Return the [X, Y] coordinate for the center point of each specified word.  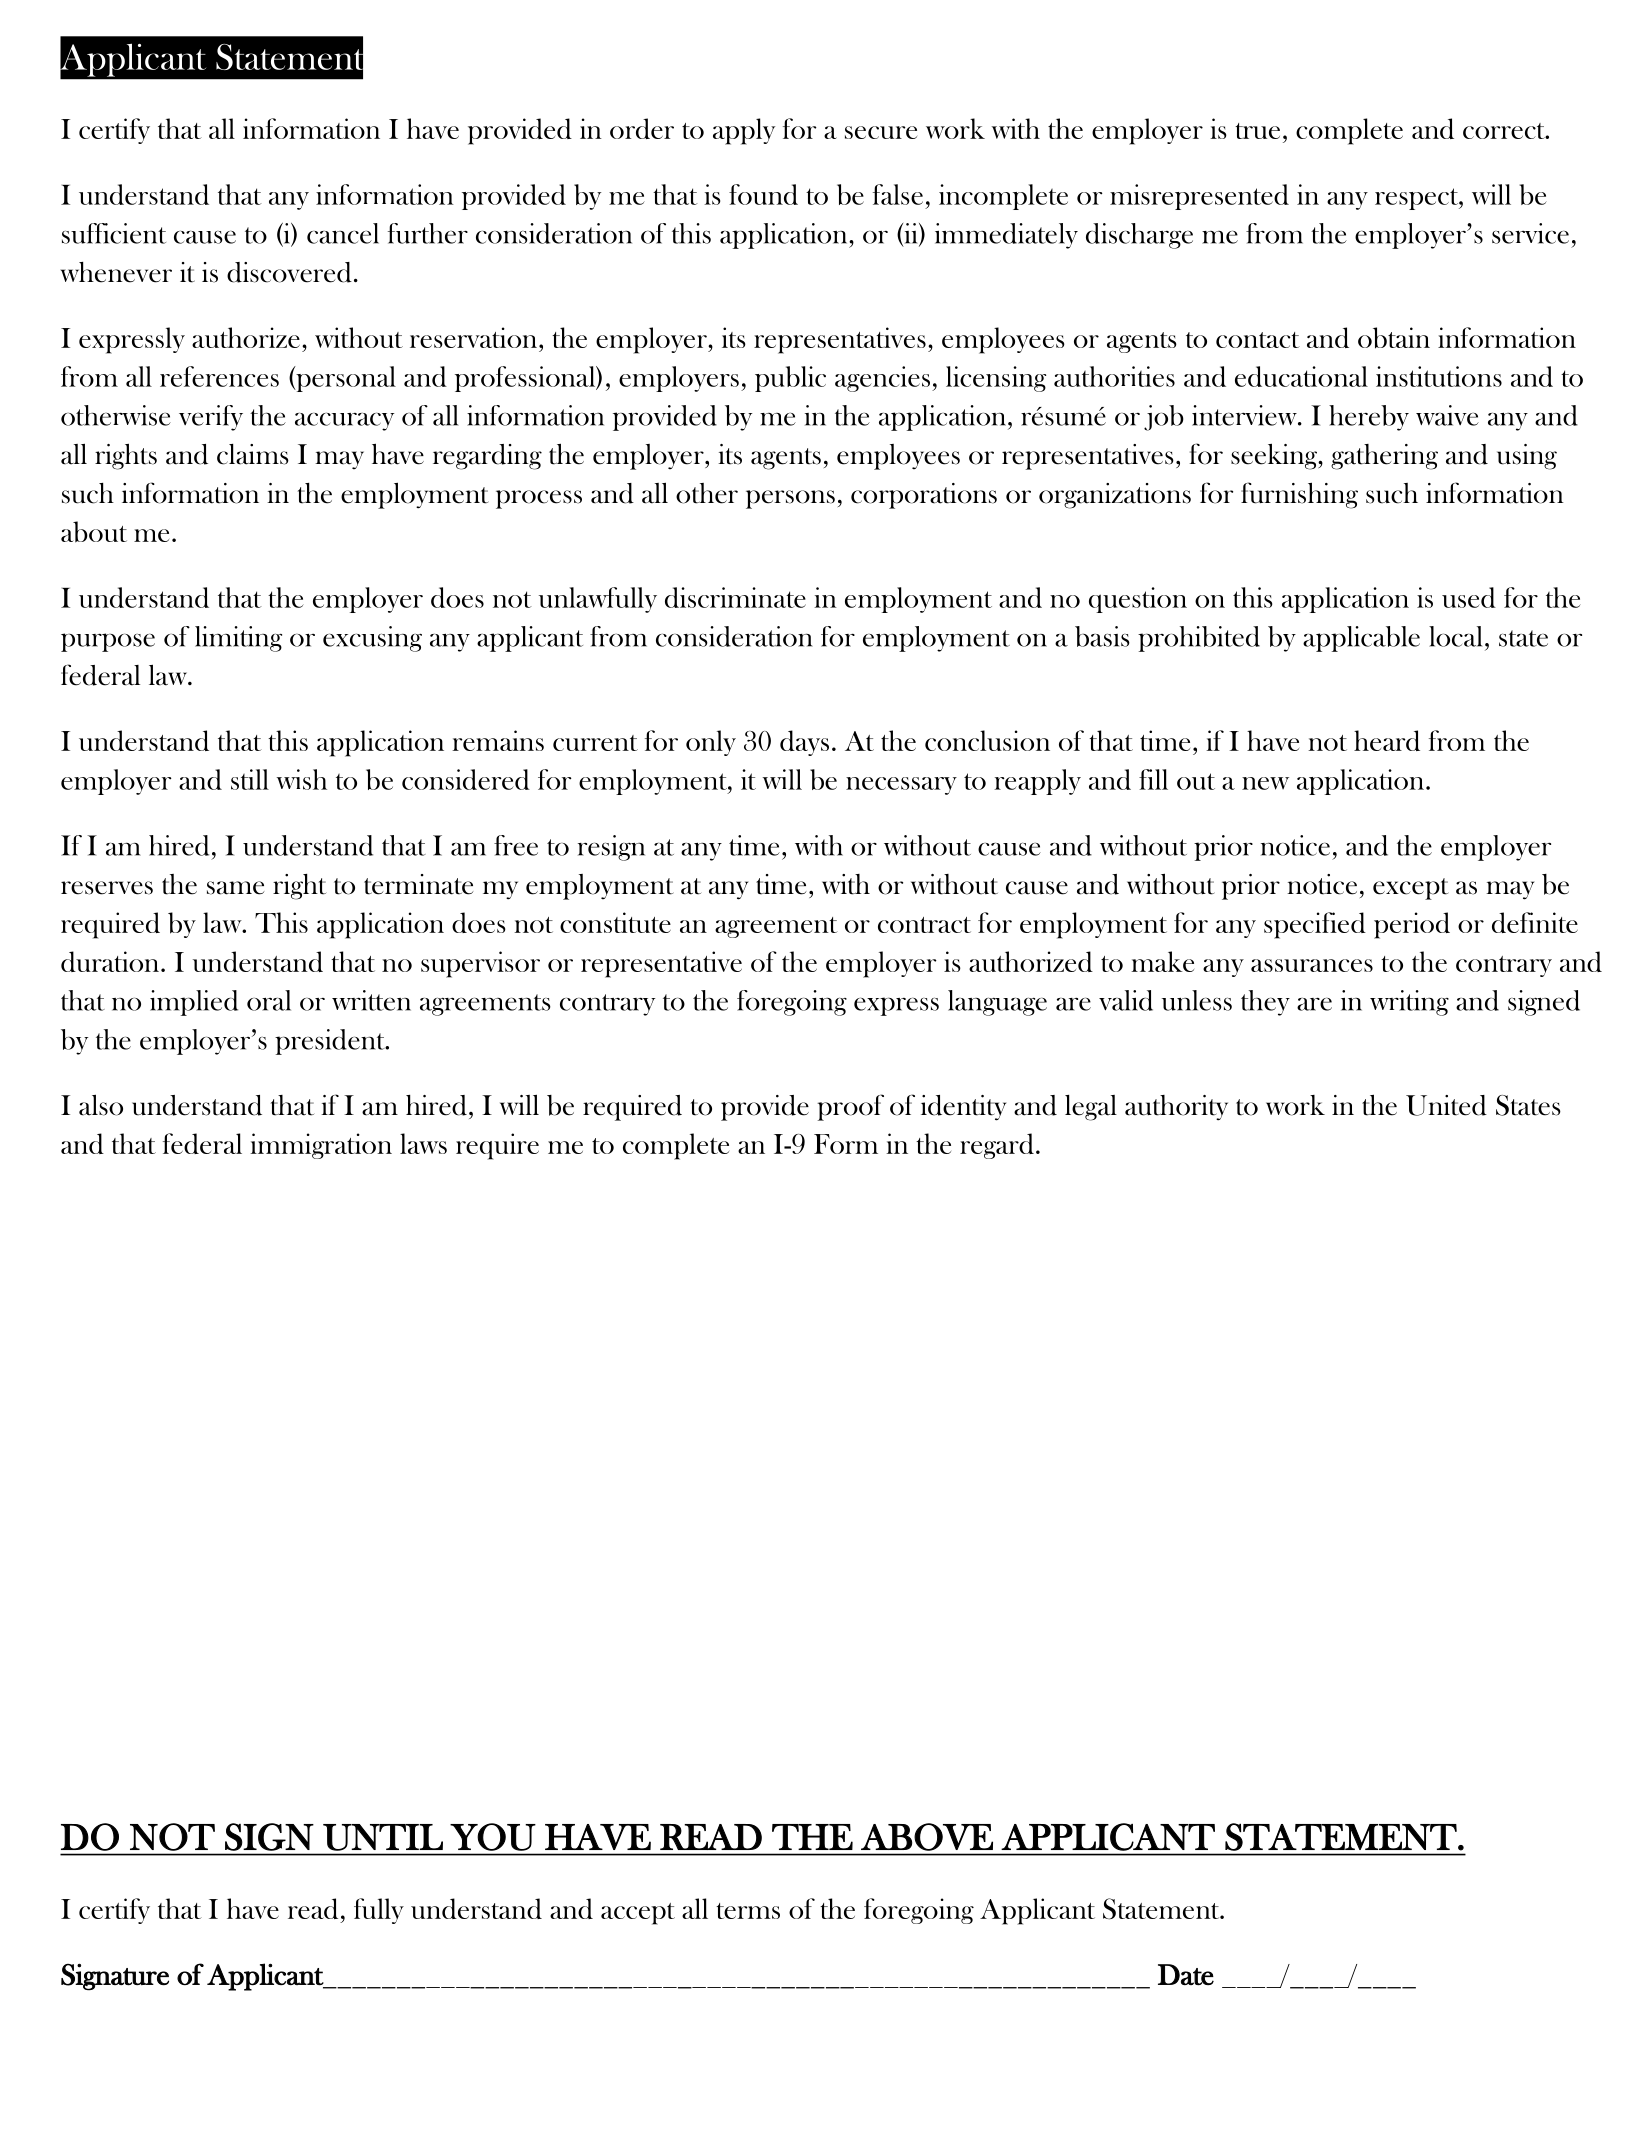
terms [748, 1911]
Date [1186, 1974]
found [763, 194]
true [1257, 131]
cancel [343, 233]
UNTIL [383, 1837]
